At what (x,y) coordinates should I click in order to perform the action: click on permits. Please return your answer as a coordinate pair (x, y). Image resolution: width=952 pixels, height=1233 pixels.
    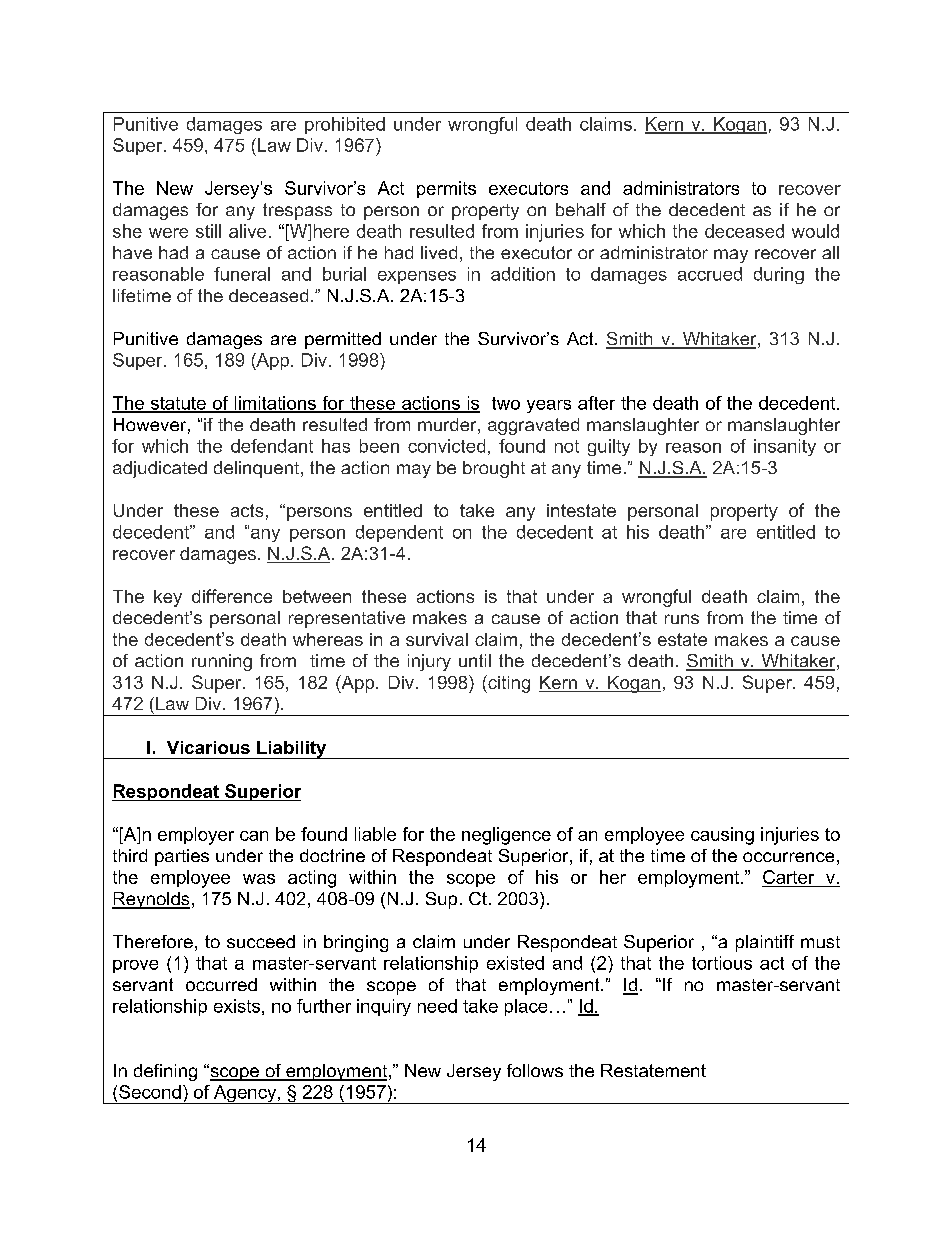
    Looking at the image, I should click on (446, 189).
